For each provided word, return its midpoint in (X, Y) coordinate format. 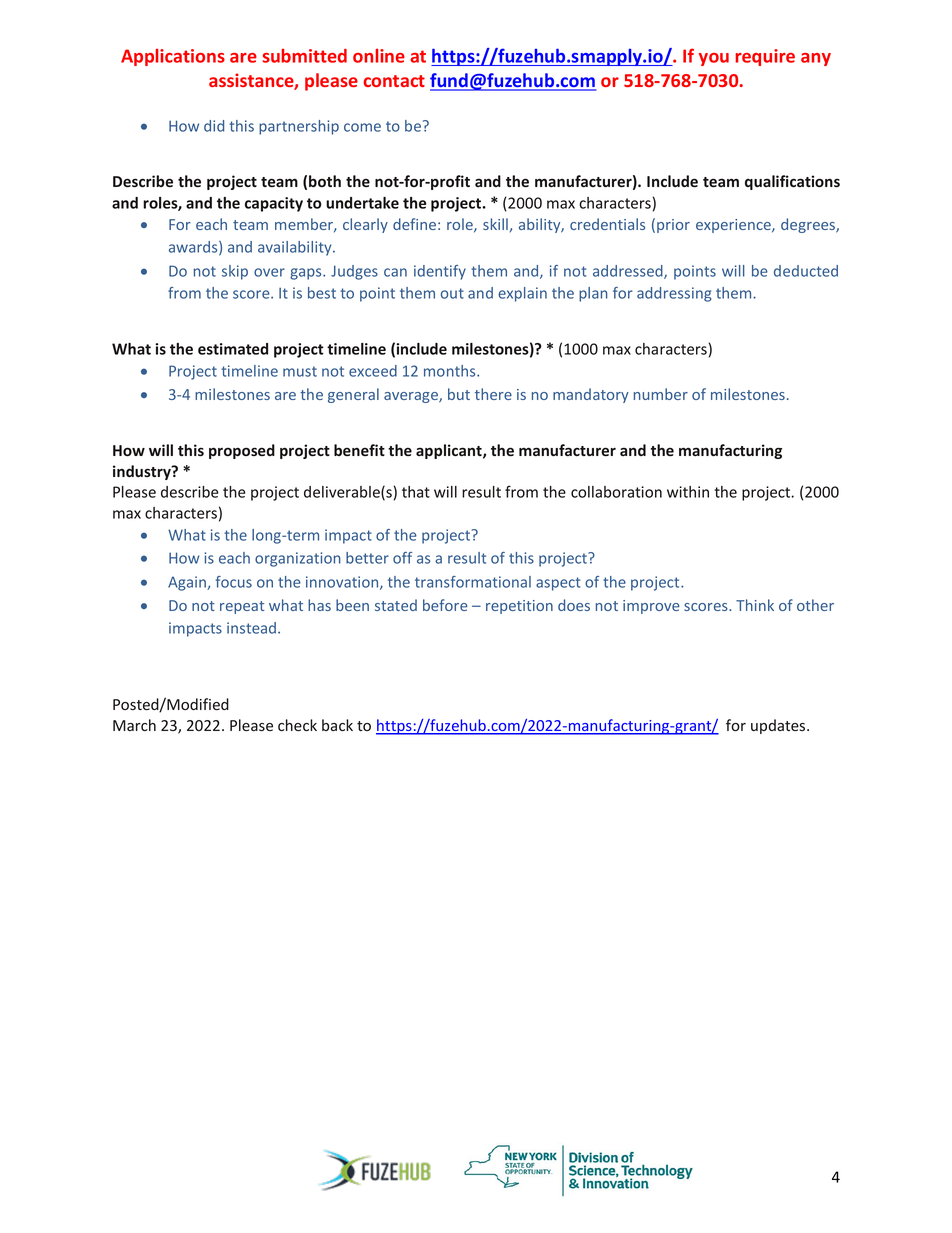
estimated (233, 349)
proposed (242, 451)
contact (394, 81)
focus (234, 582)
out (452, 293)
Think (755, 605)
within (688, 492)
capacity (274, 204)
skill (495, 224)
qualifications (792, 182)
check (297, 725)
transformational (473, 582)
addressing (674, 294)
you (714, 59)
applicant (450, 451)
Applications (173, 57)
